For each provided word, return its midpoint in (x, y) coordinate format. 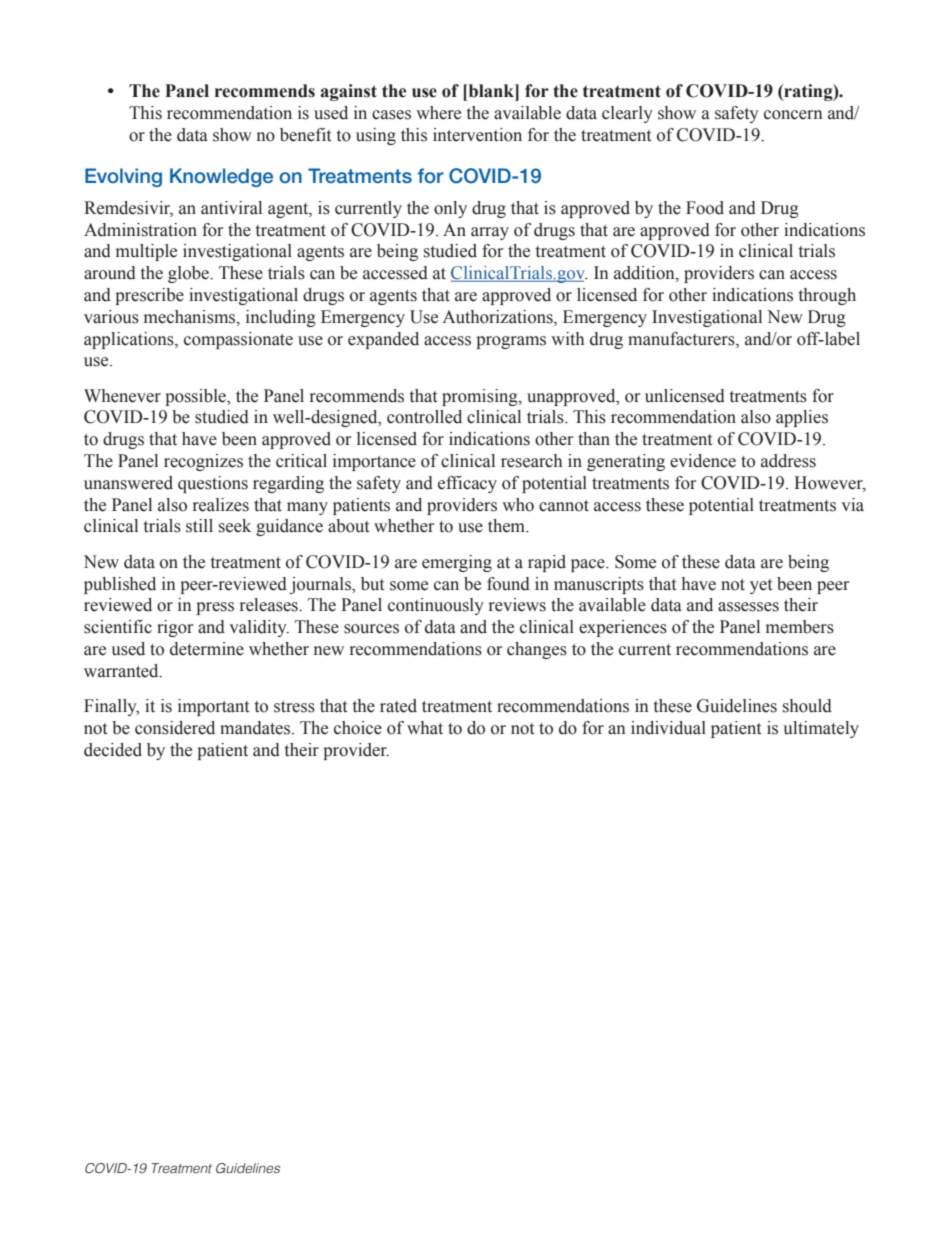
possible (196, 397)
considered (175, 728)
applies (802, 418)
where (438, 113)
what (425, 728)
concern (793, 115)
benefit (305, 135)
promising (481, 397)
